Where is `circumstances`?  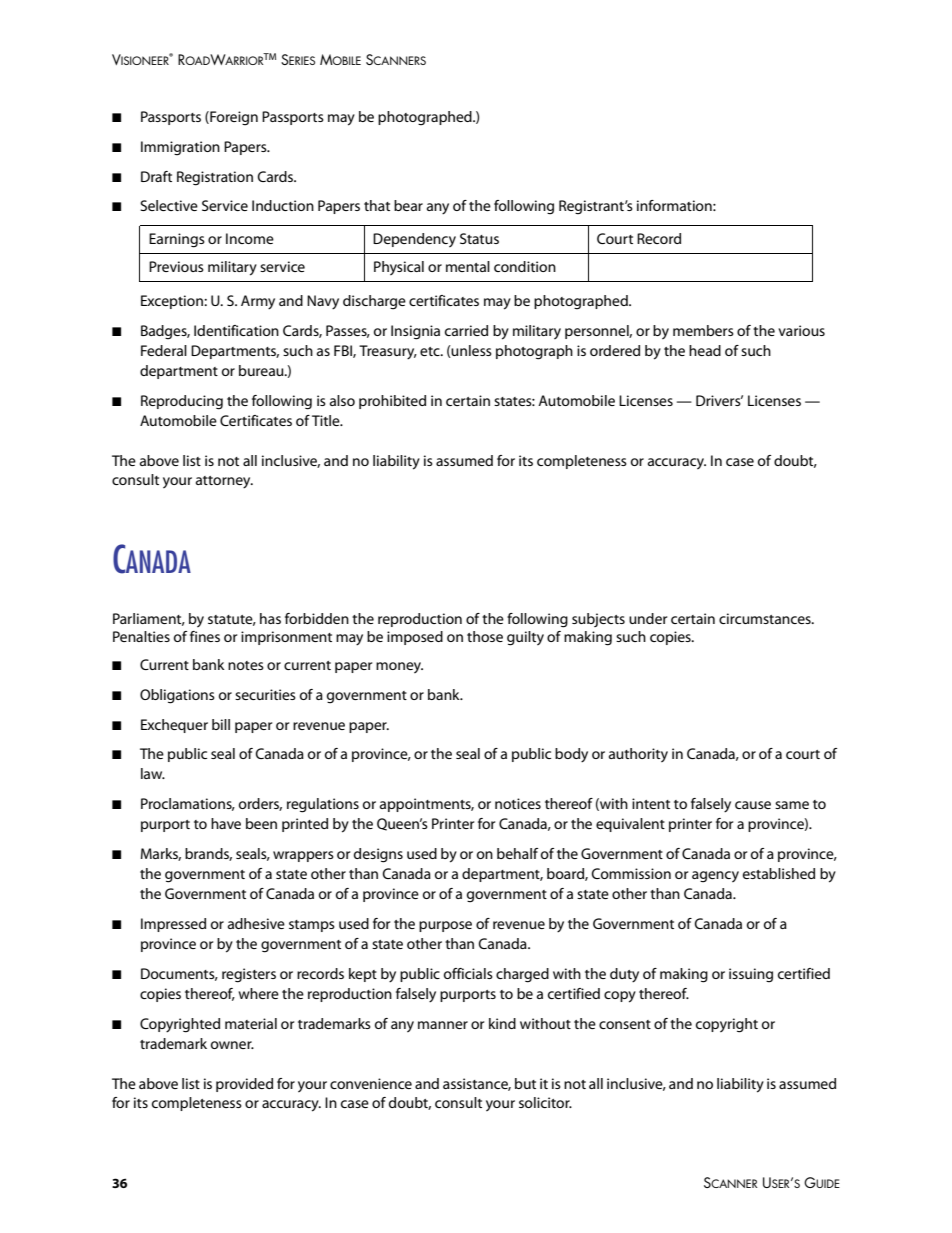 circumstances is located at coordinates (766, 618).
